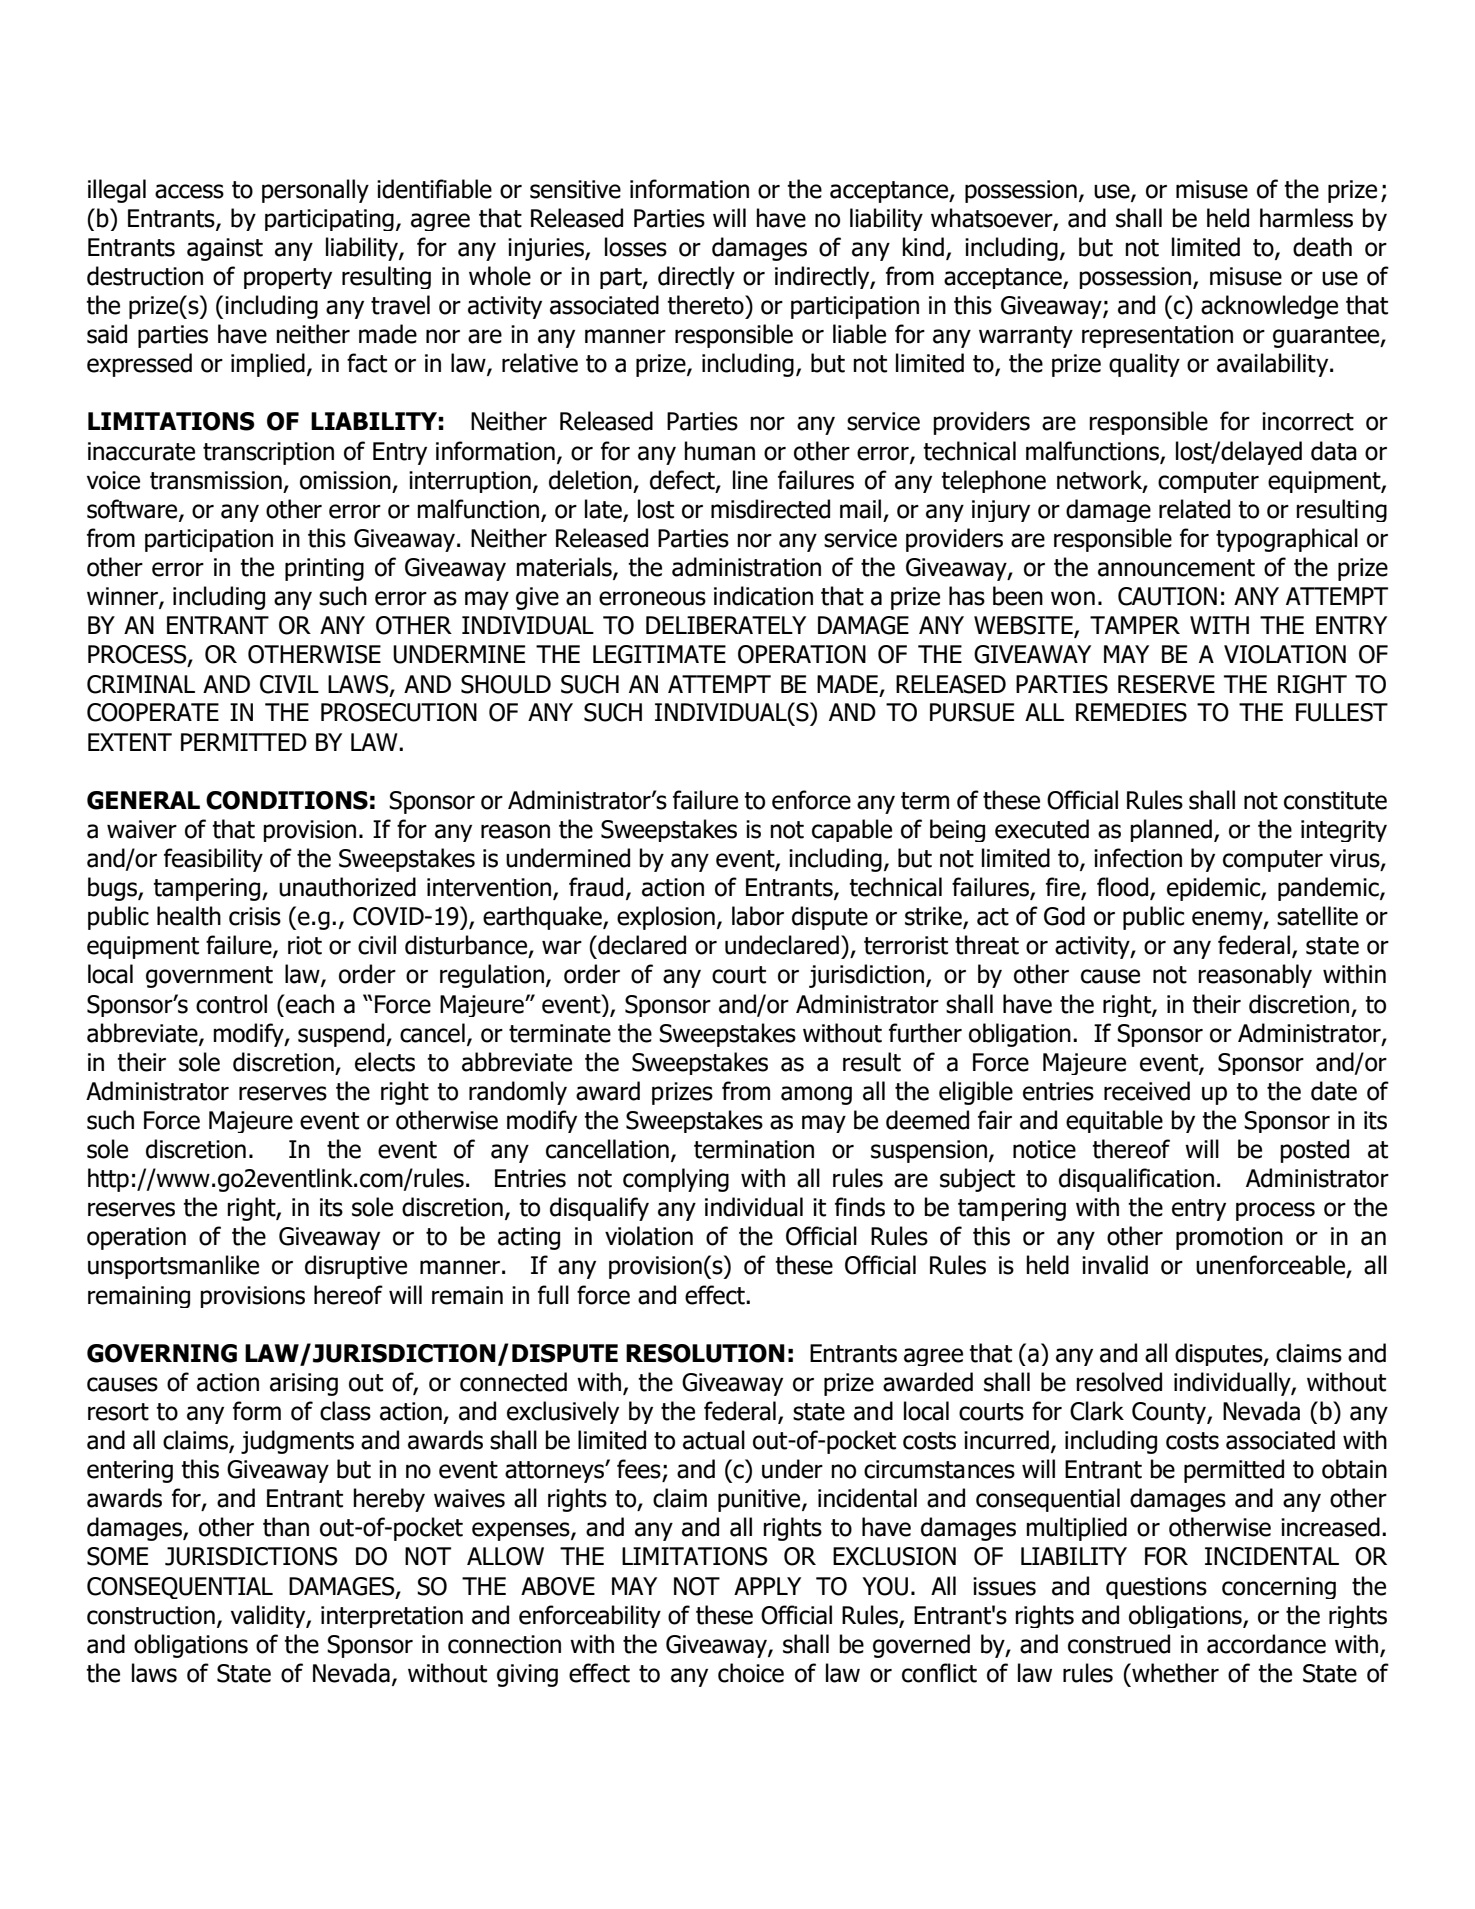 The image size is (1475, 1909). Describe the element at coordinates (1229, 1238) in the screenshot. I see `promotion` at that location.
